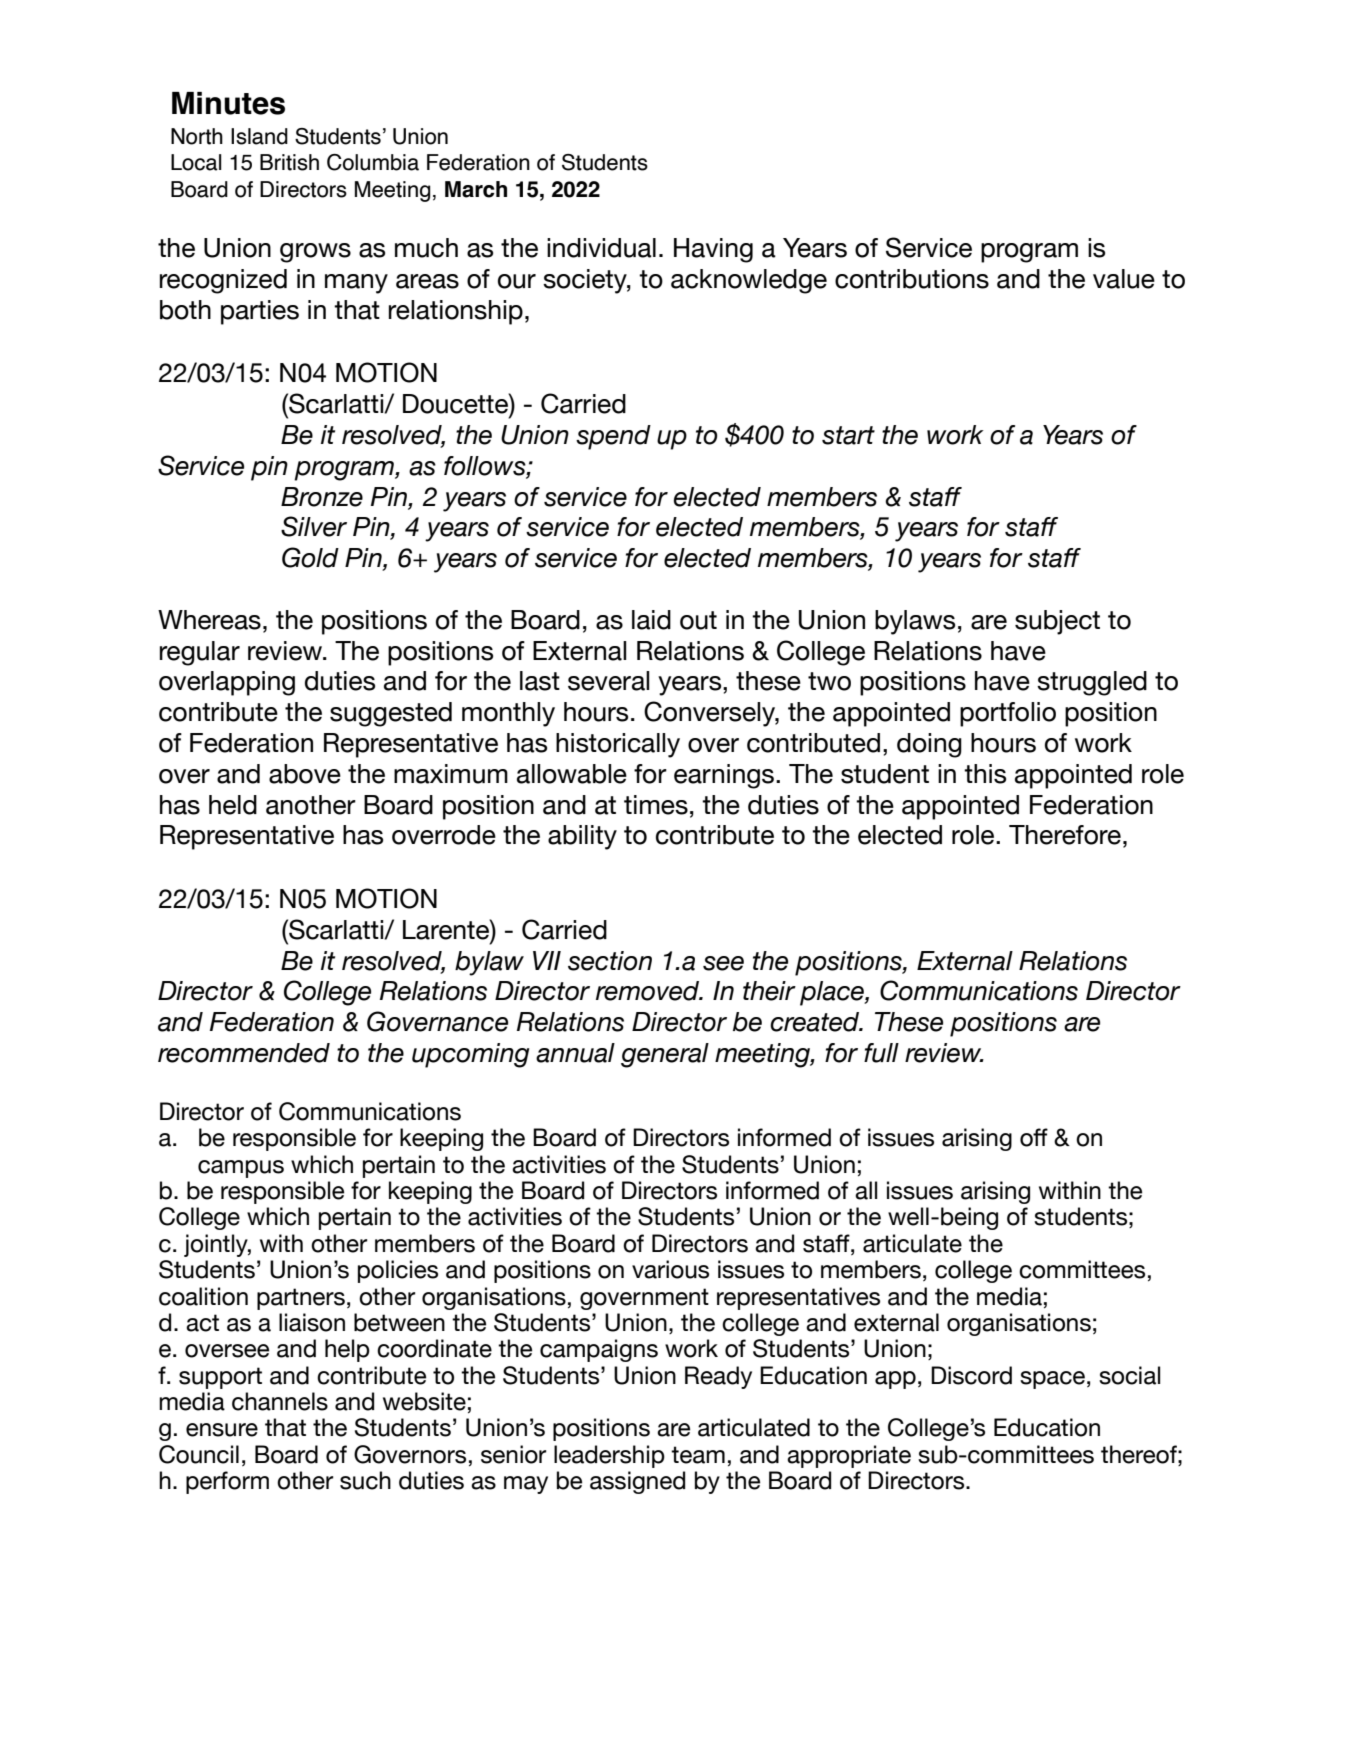 Image resolution: width=1346 pixels, height=1742 pixels. Describe the element at coordinates (698, 1455) in the screenshot. I see `team` at that location.
